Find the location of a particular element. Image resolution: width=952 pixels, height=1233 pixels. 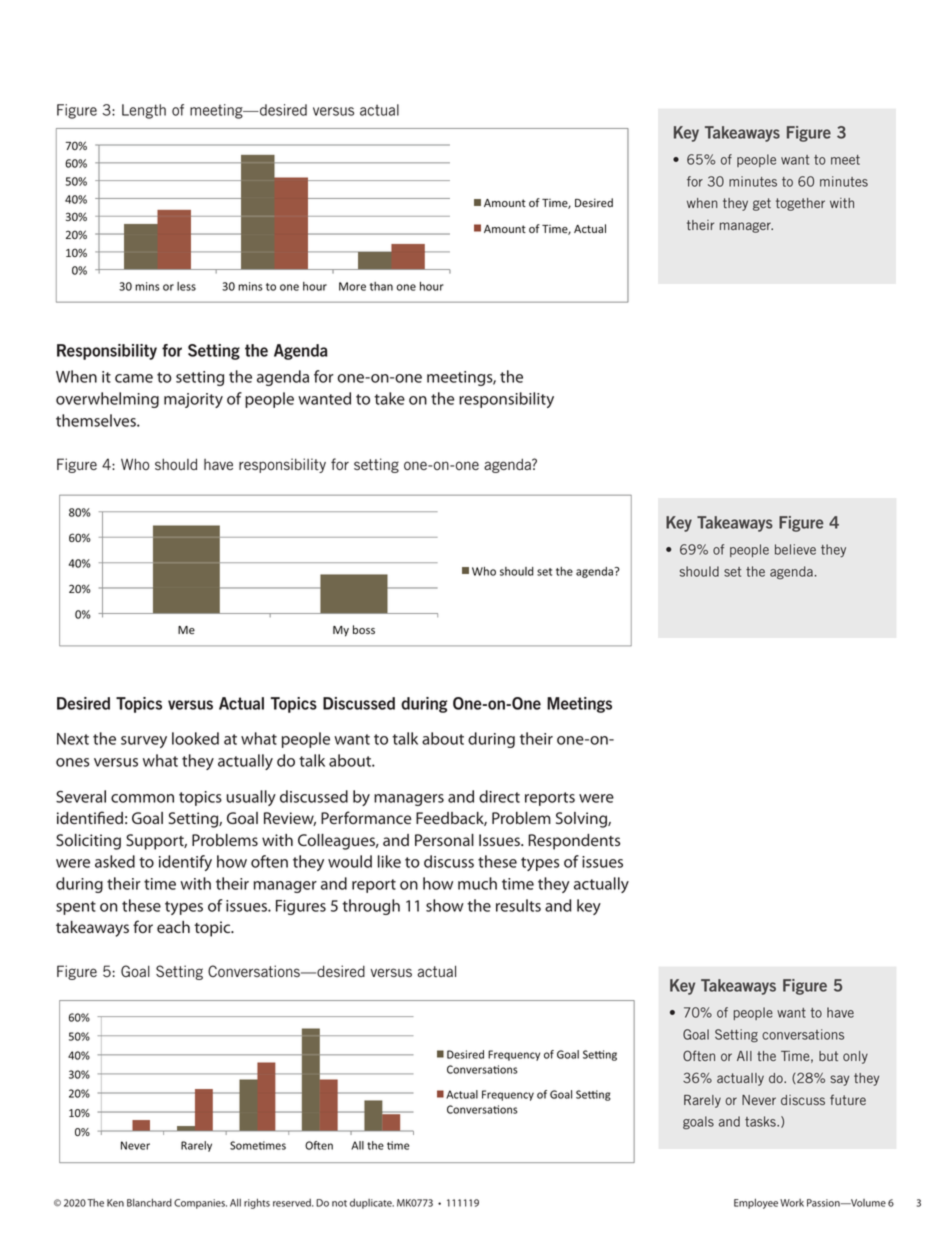

common is located at coordinates (142, 798).
